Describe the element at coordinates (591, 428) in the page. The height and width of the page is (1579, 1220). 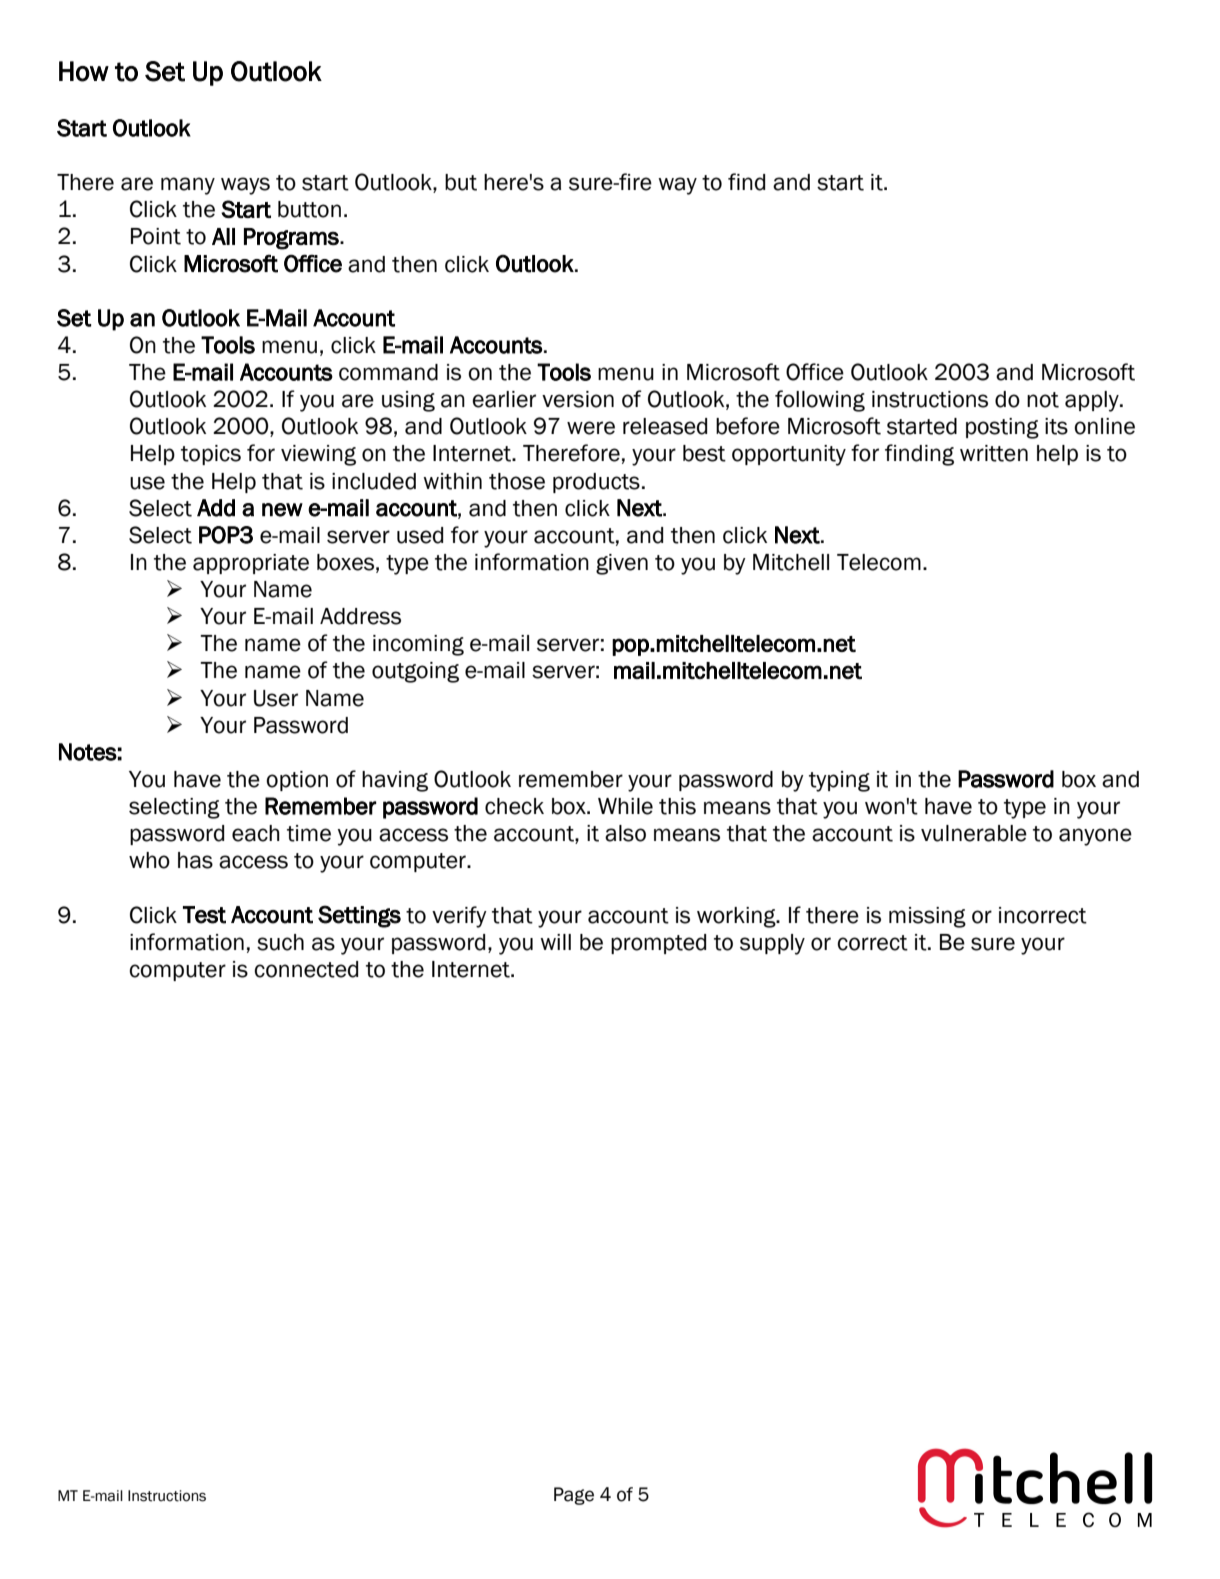
I see `were` at that location.
